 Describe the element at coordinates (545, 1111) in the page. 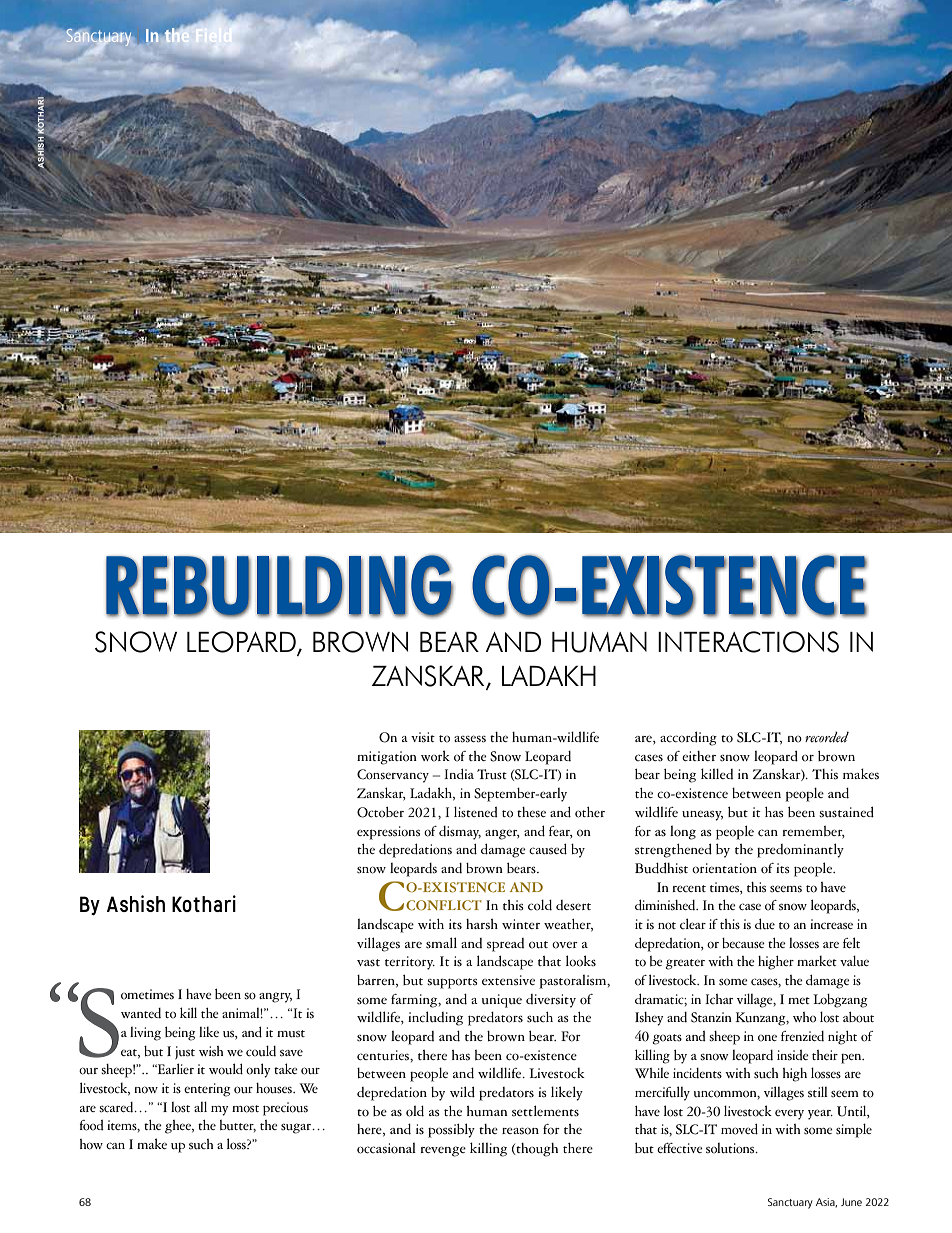

I see `settlements` at that location.
